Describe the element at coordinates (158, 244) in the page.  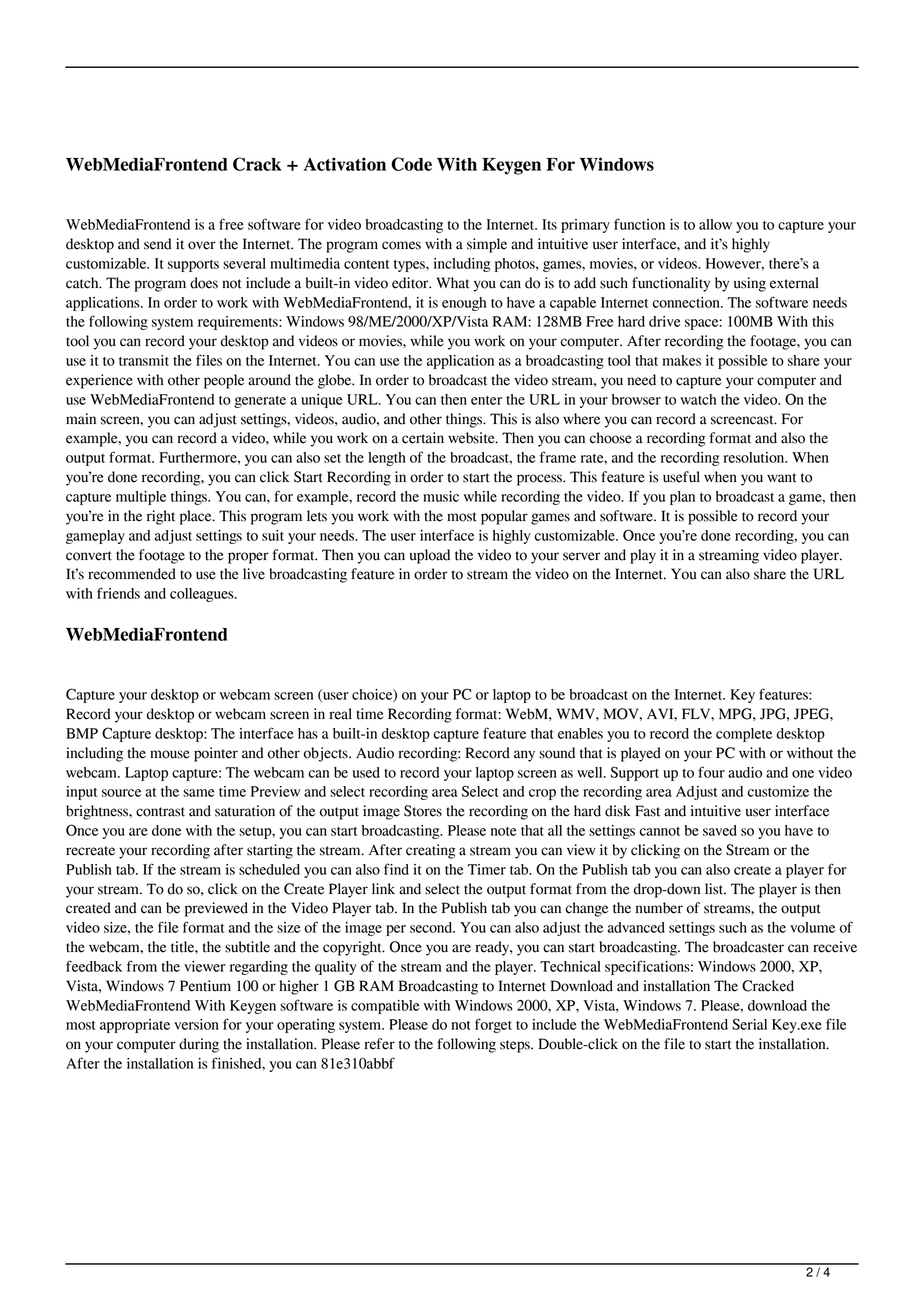
I see `send` at that location.
